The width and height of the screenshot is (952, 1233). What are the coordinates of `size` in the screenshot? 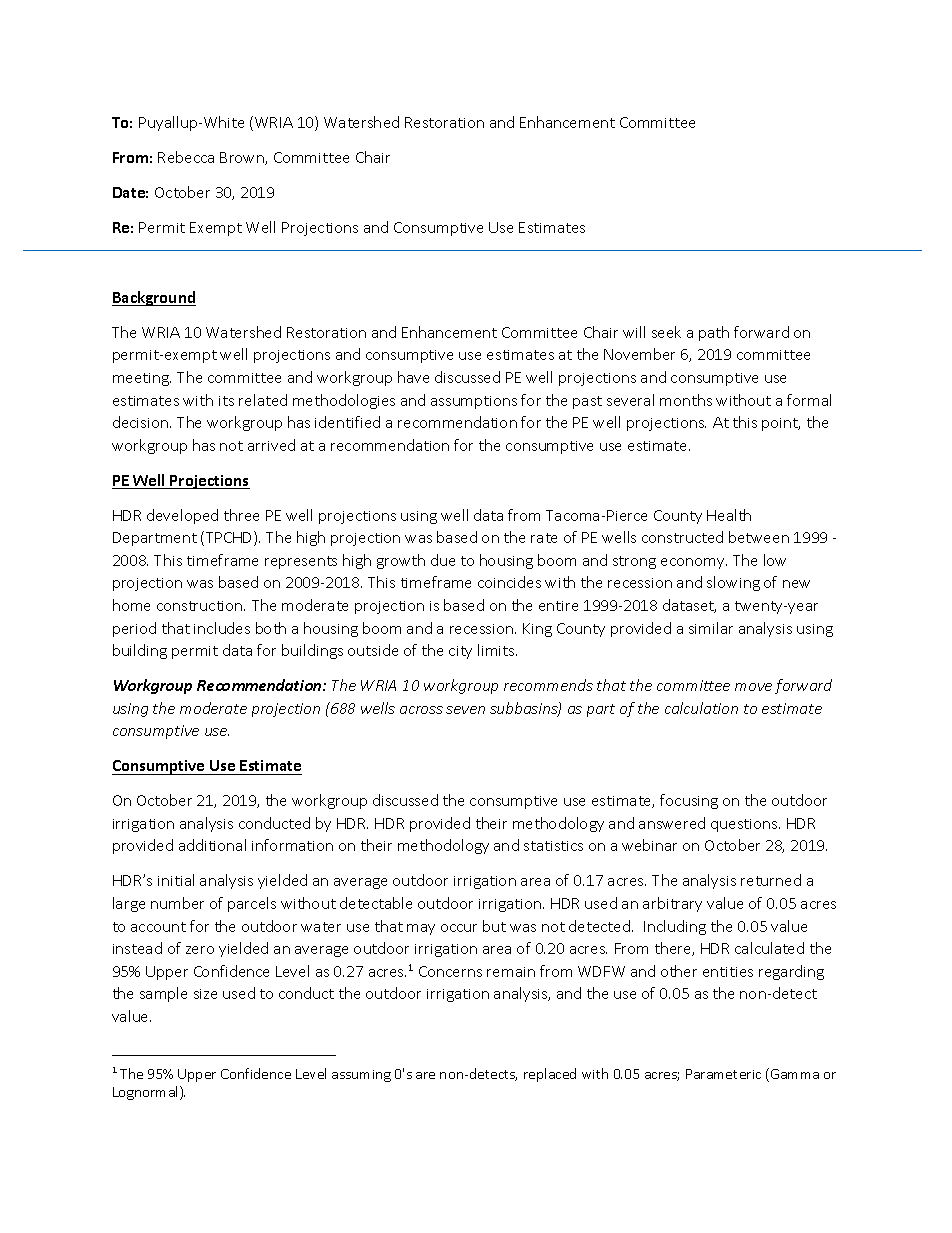 It's located at (205, 994).
